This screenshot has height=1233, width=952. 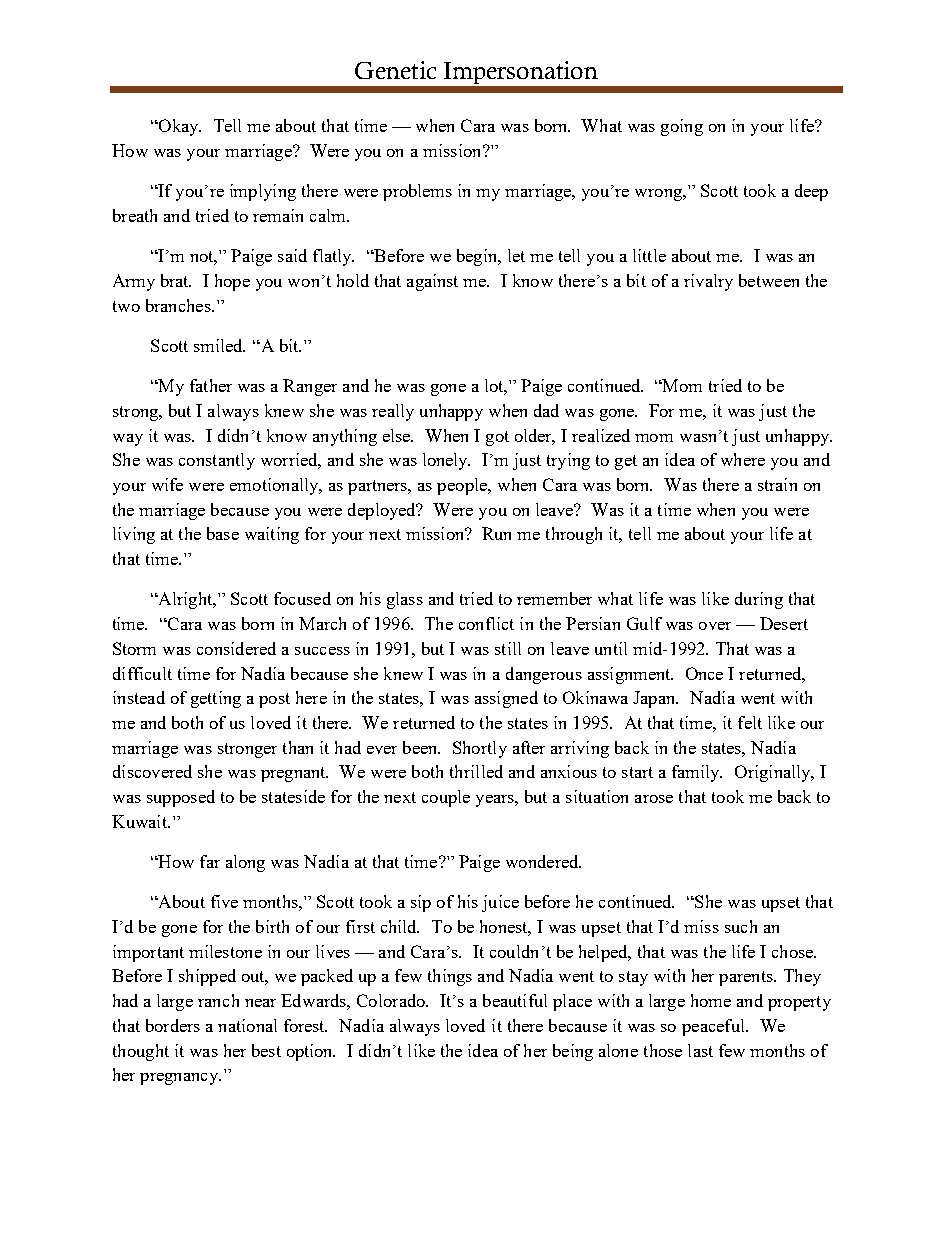 What do you see at coordinates (750, 722) in the screenshot?
I see `felt` at bounding box center [750, 722].
